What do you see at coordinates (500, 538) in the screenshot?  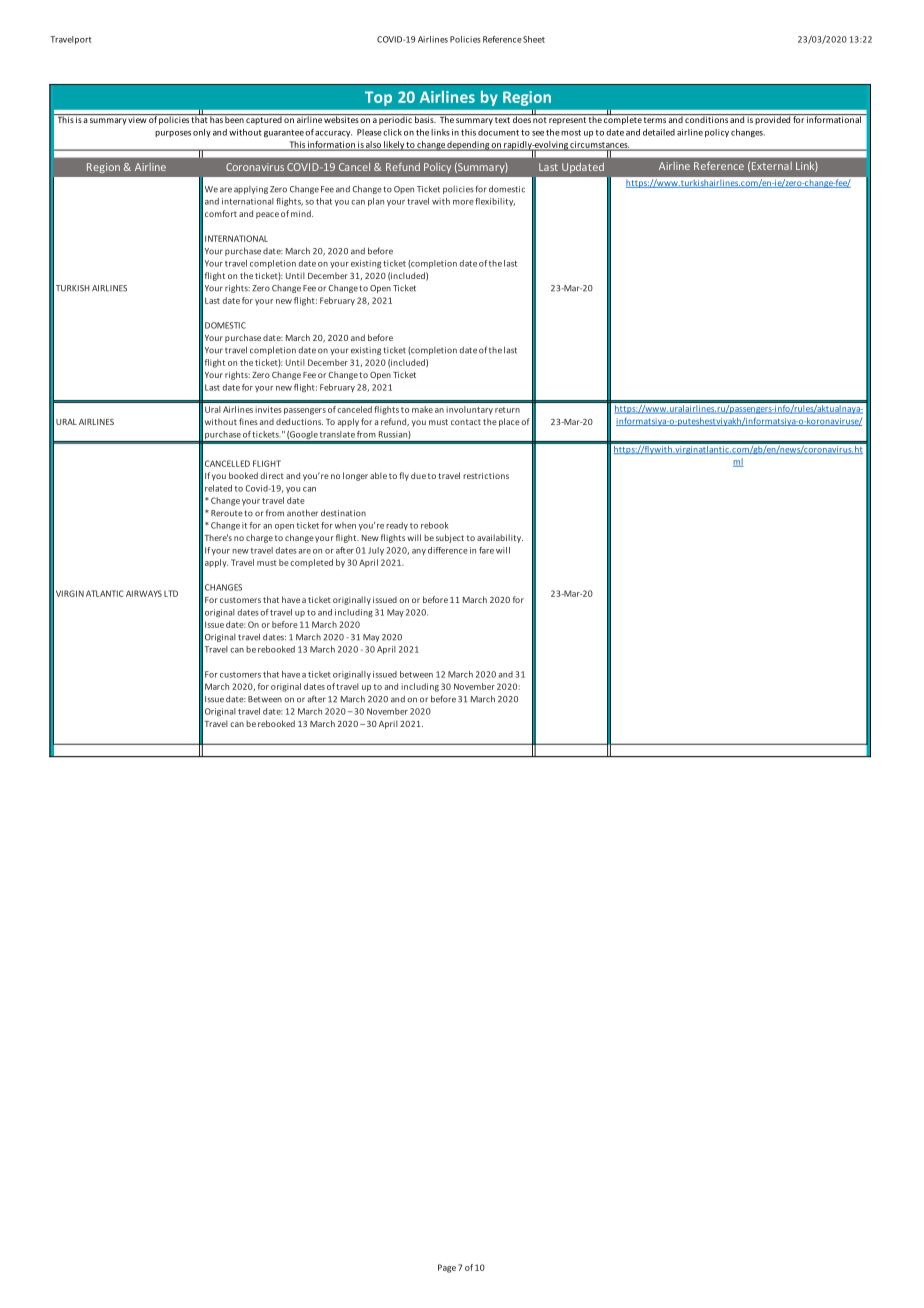 I see `availability` at bounding box center [500, 538].
